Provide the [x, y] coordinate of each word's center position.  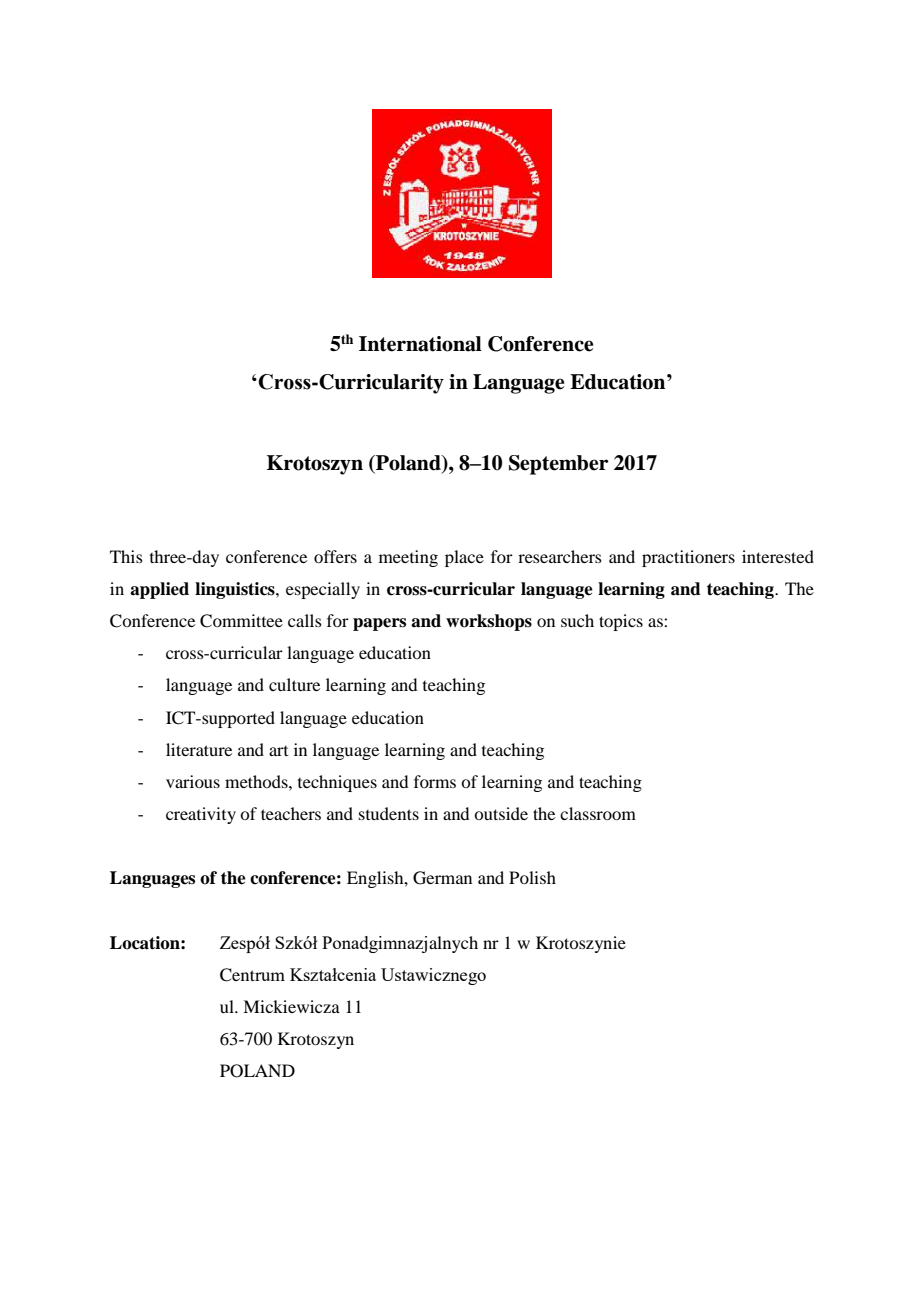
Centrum [252, 975]
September [559, 465]
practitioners [688, 558]
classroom [598, 813]
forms [435, 781]
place [464, 558]
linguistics [236, 590]
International [420, 344]
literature [199, 749]
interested [778, 556]
